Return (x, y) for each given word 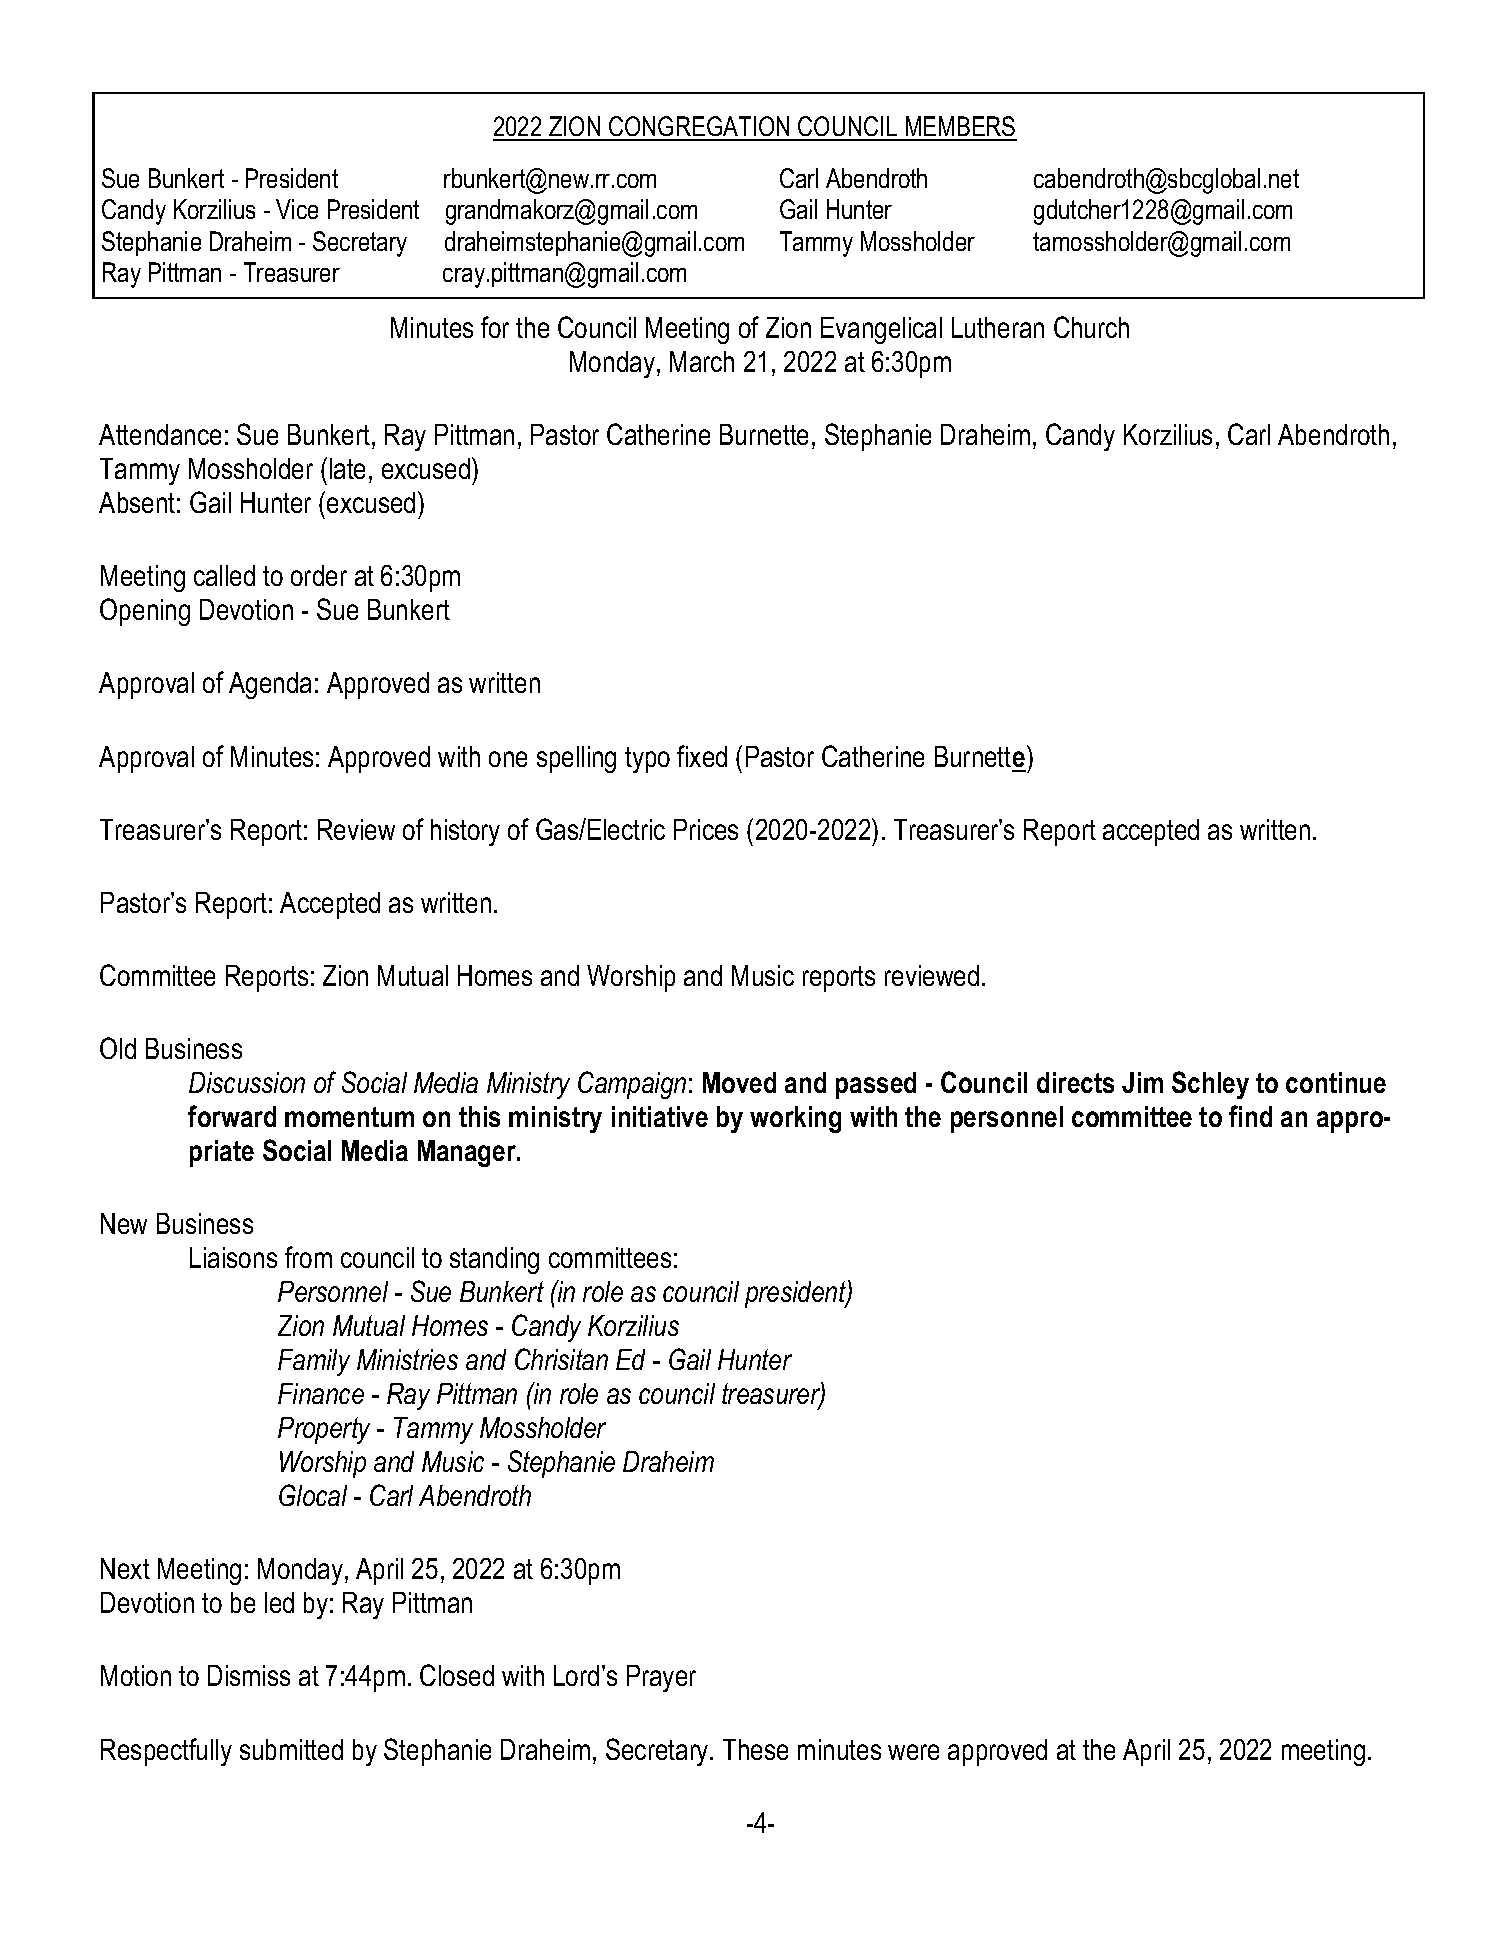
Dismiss (249, 1675)
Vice (297, 209)
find (1250, 1116)
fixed (702, 756)
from (308, 1257)
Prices (706, 829)
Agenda (270, 685)
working (795, 1119)
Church (1091, 327)
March (702, 361)
